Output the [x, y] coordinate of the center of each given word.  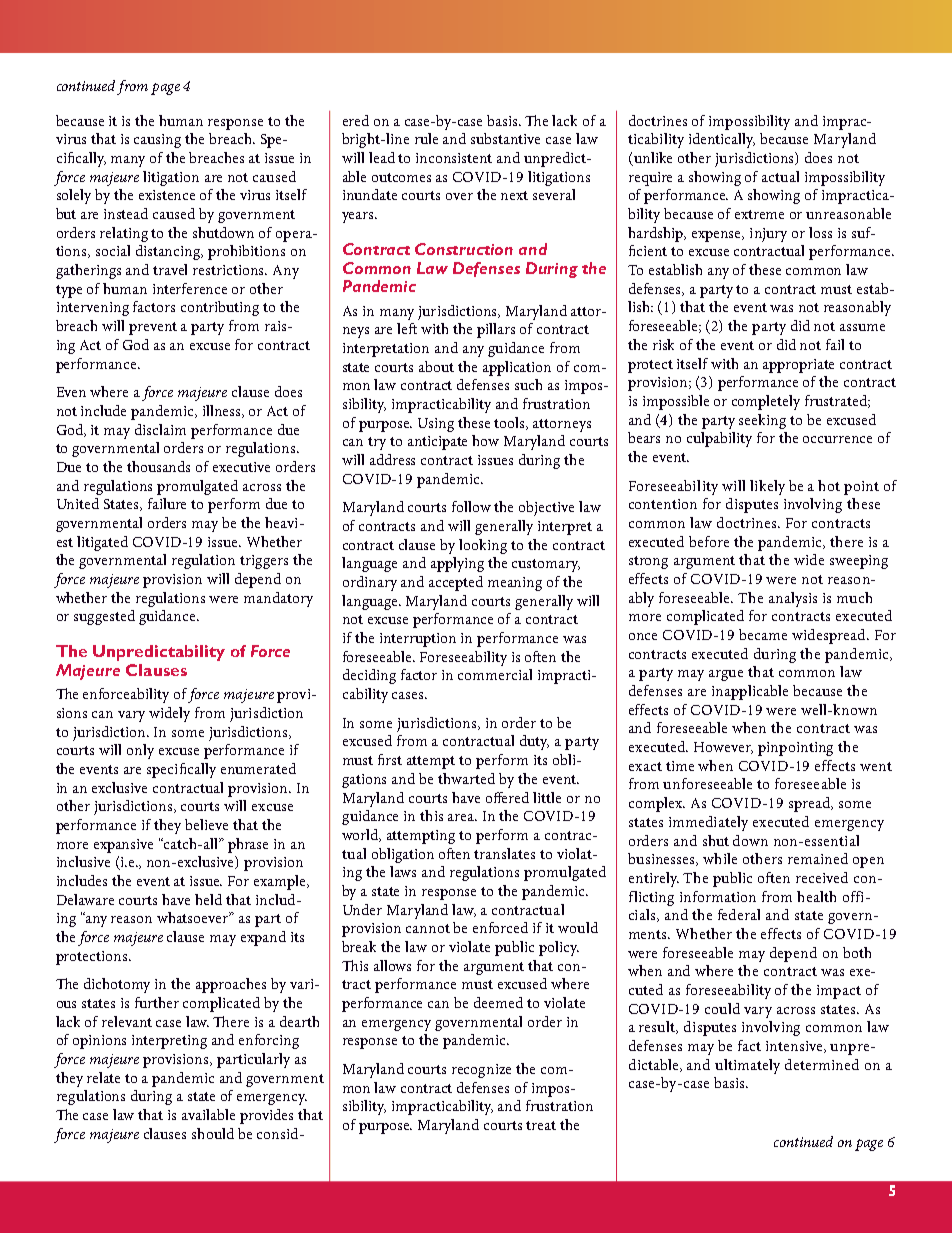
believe [206, 824]
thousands [158, 466]
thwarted [466, 778]
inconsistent [454, 158]
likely [767, 487]
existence [167, 195]
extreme [759, 214]
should [213, 1133]
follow [471, 506]
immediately [708, 823]
